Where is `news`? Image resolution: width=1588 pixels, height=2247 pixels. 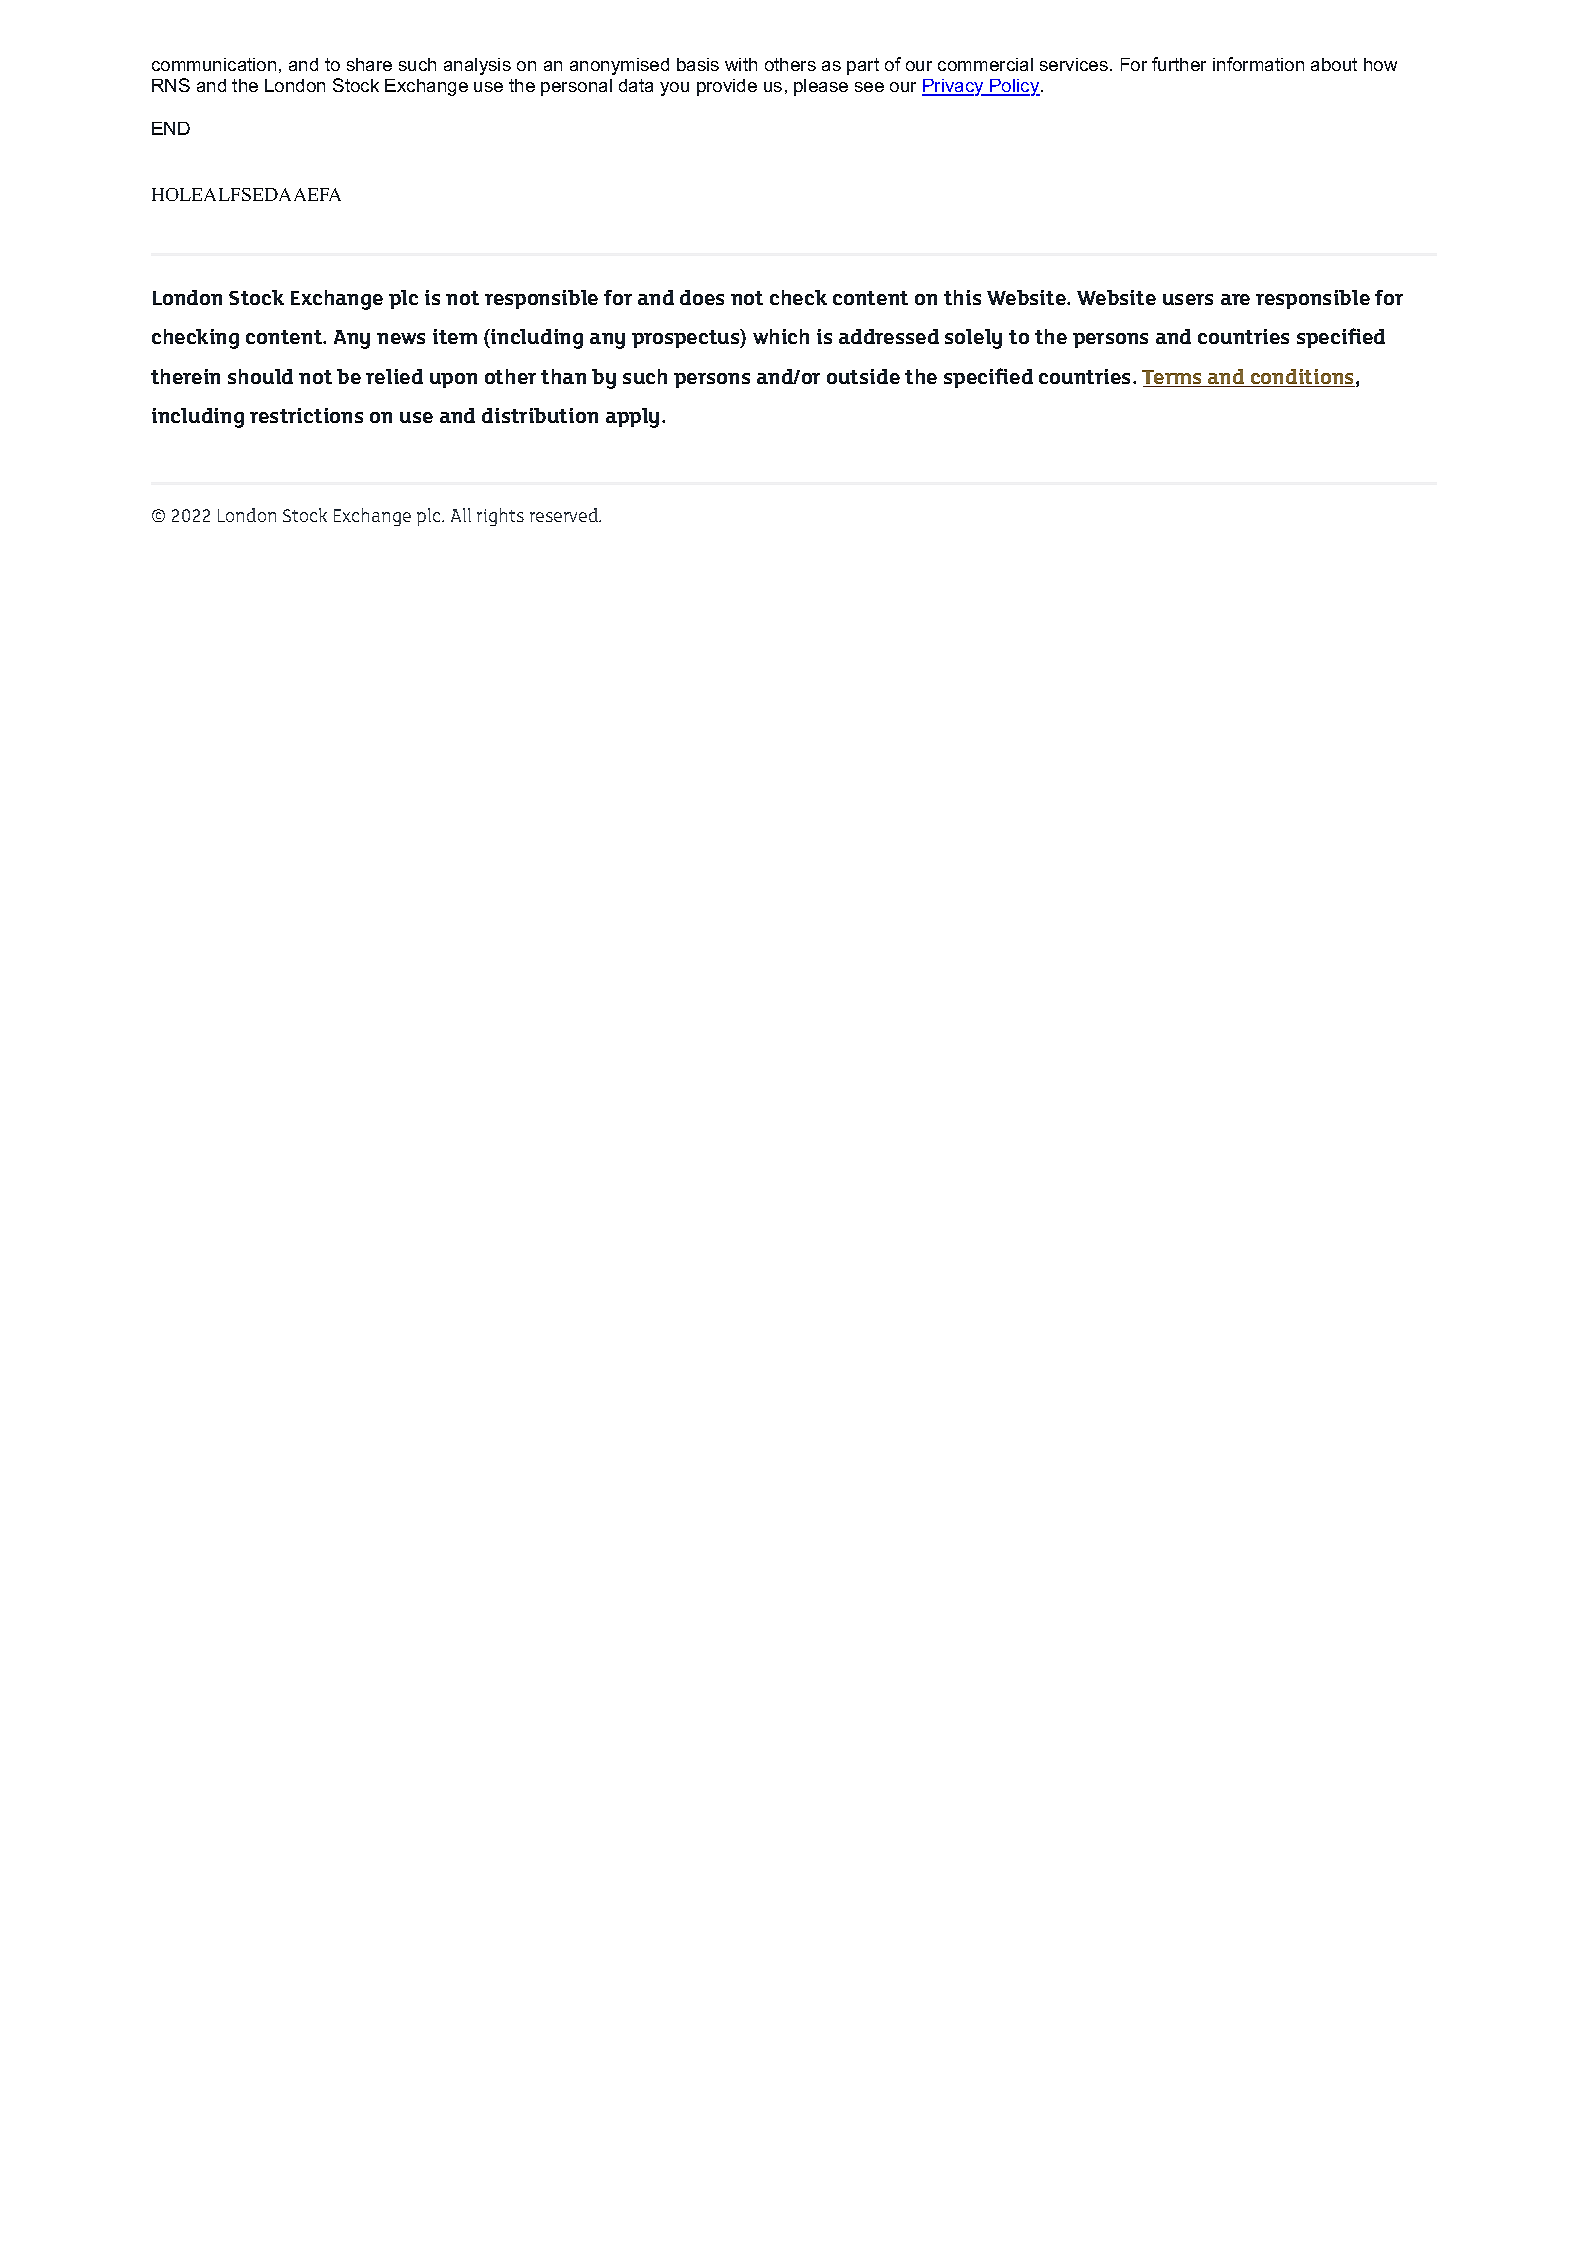
news is located at coordinates (401, 338).
